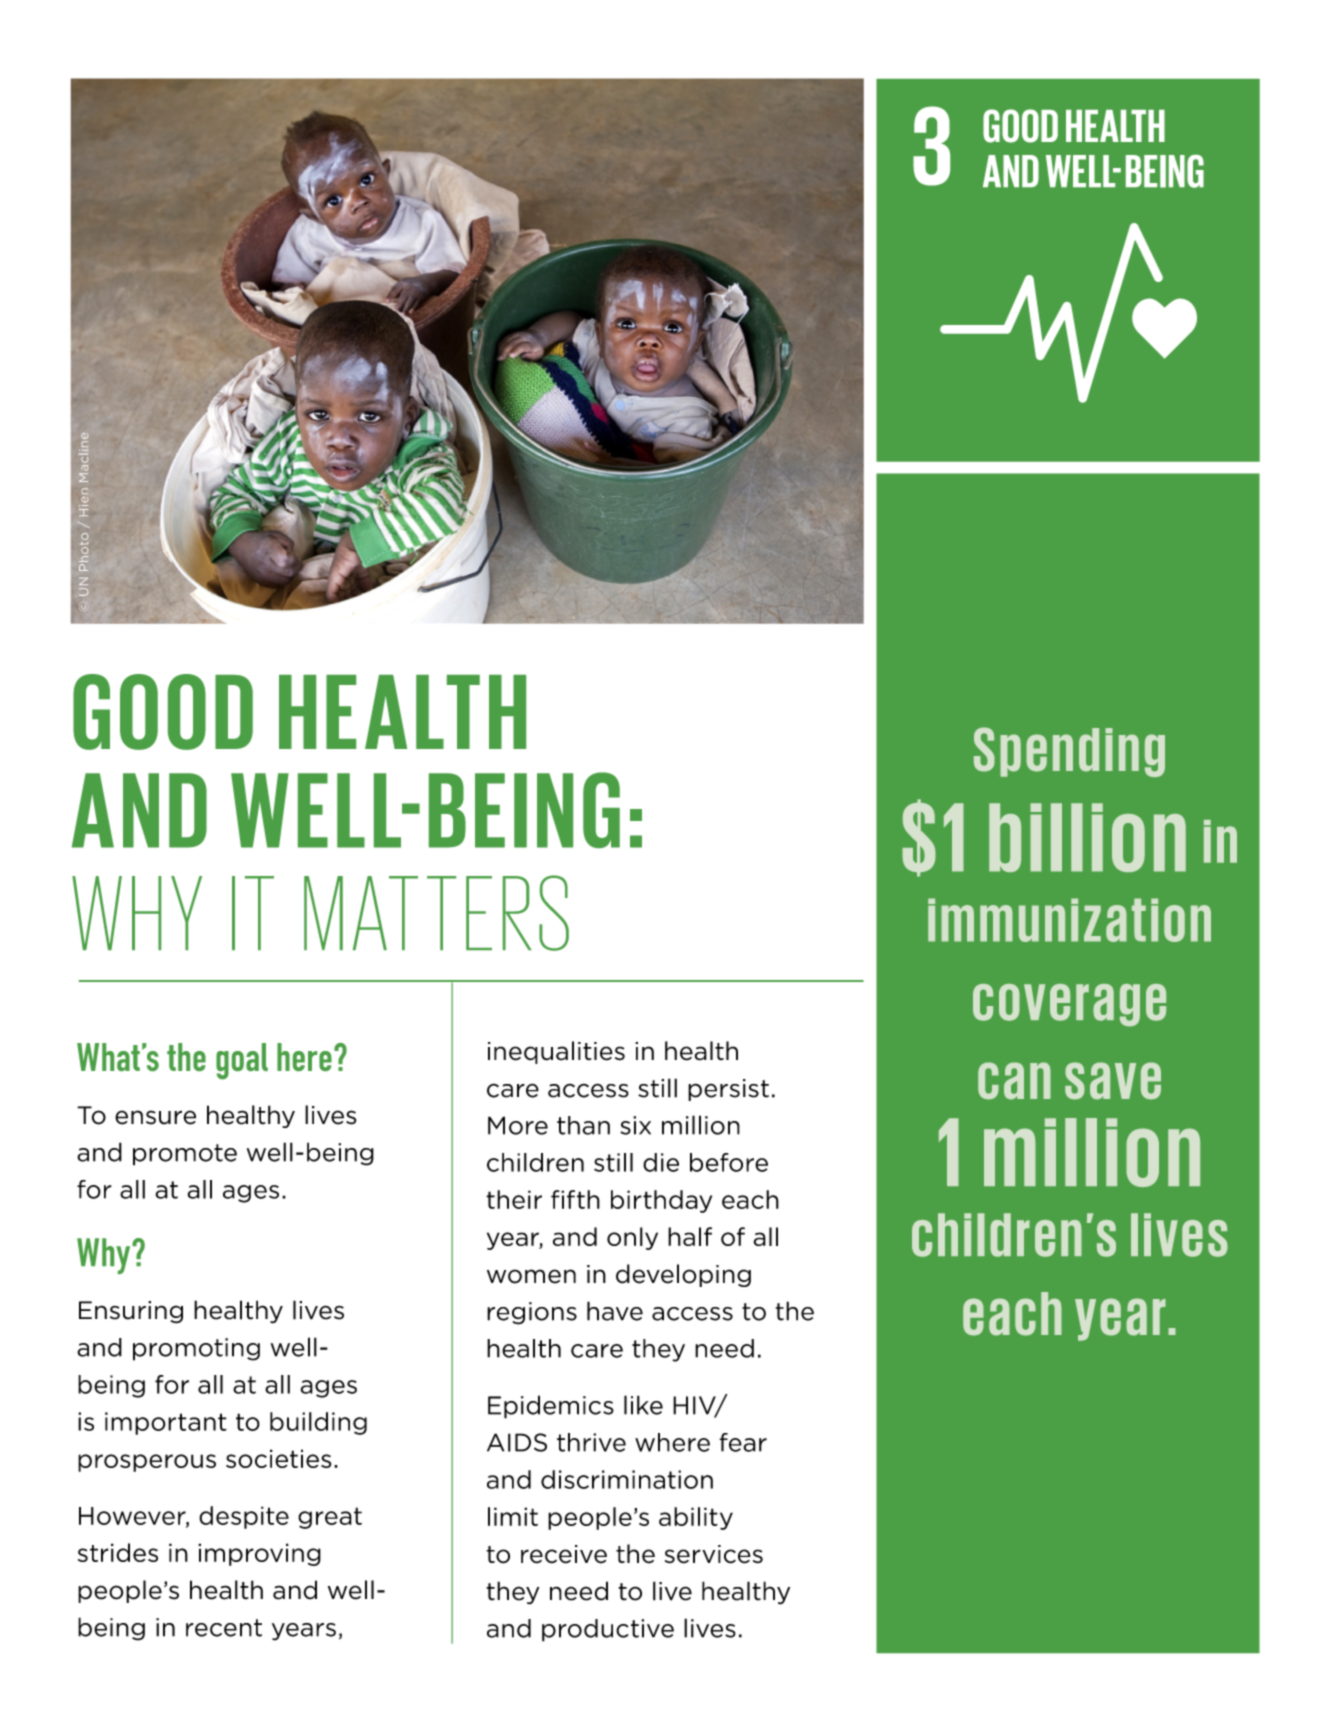  I want to click on have, so click(615, 1311).
